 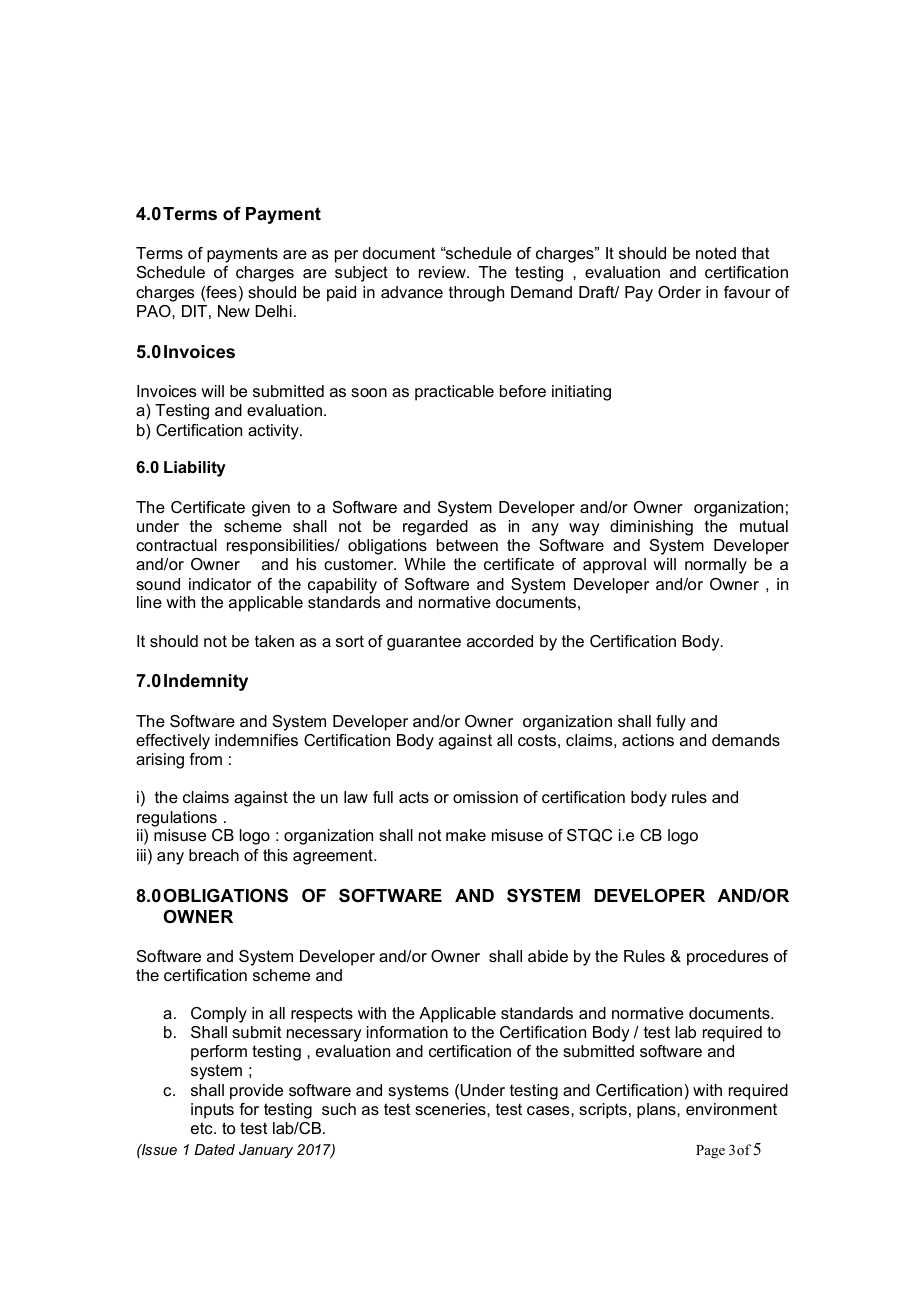 What do you see at coordinates (648, 740) in the screenshot?
I see `actions` at bounding box center [648, 740].
